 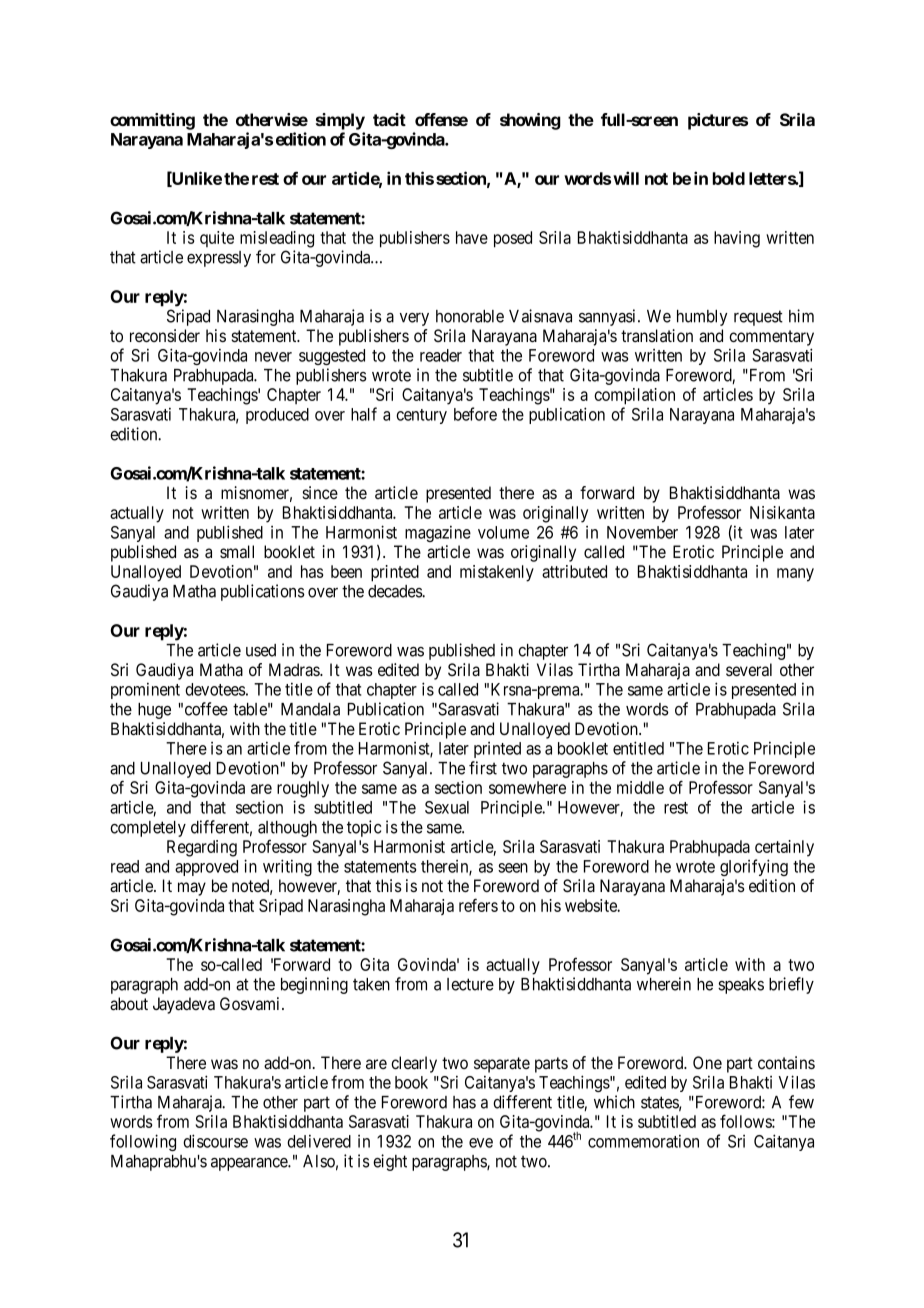 I want to click on committing, so click(x=152, y=121).
